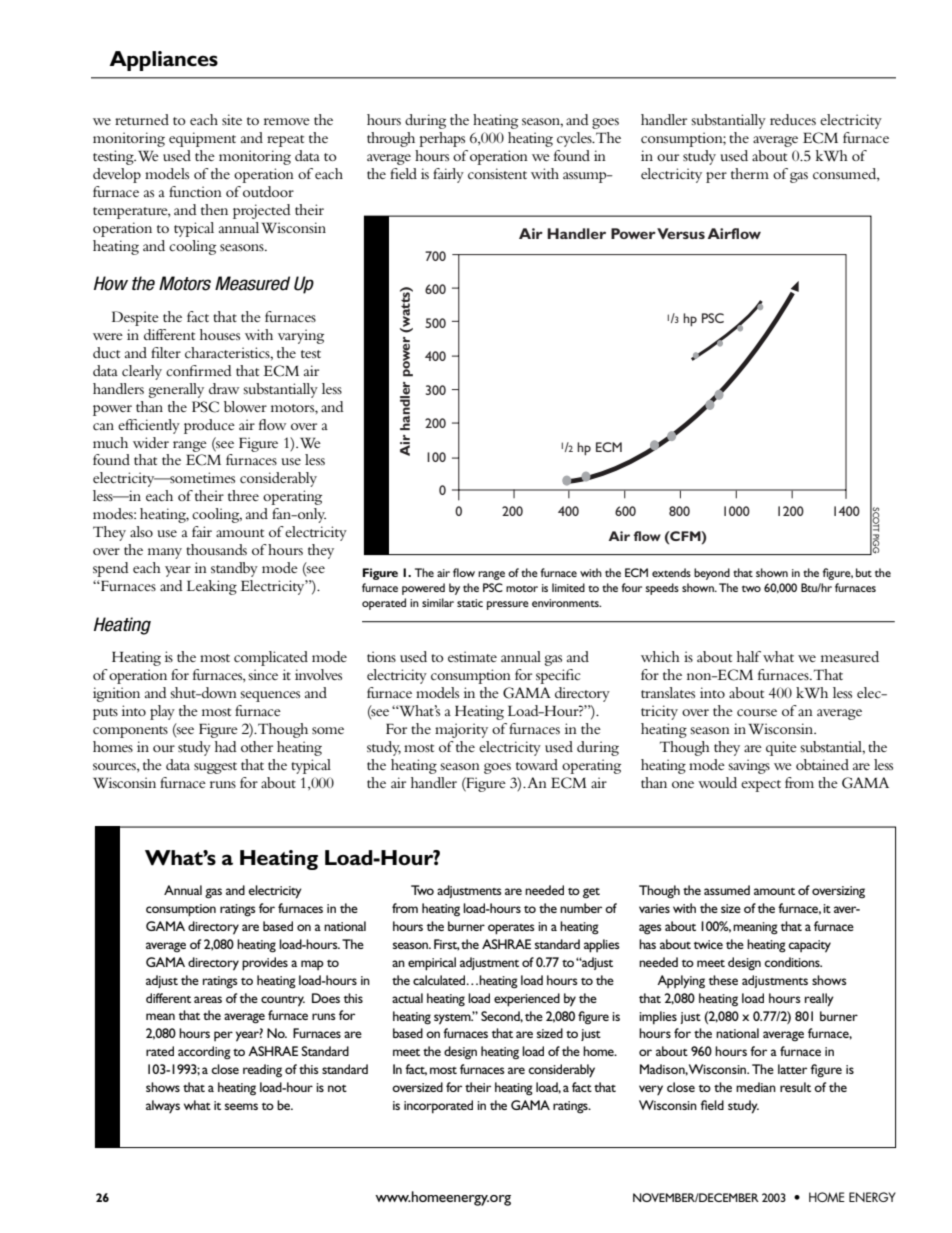 The height and width of the screenshot is (1233, 952). What do you see at coordinates (712, 574) in the screenshot?
I see `beyond` at bounding box center [712, 574].
